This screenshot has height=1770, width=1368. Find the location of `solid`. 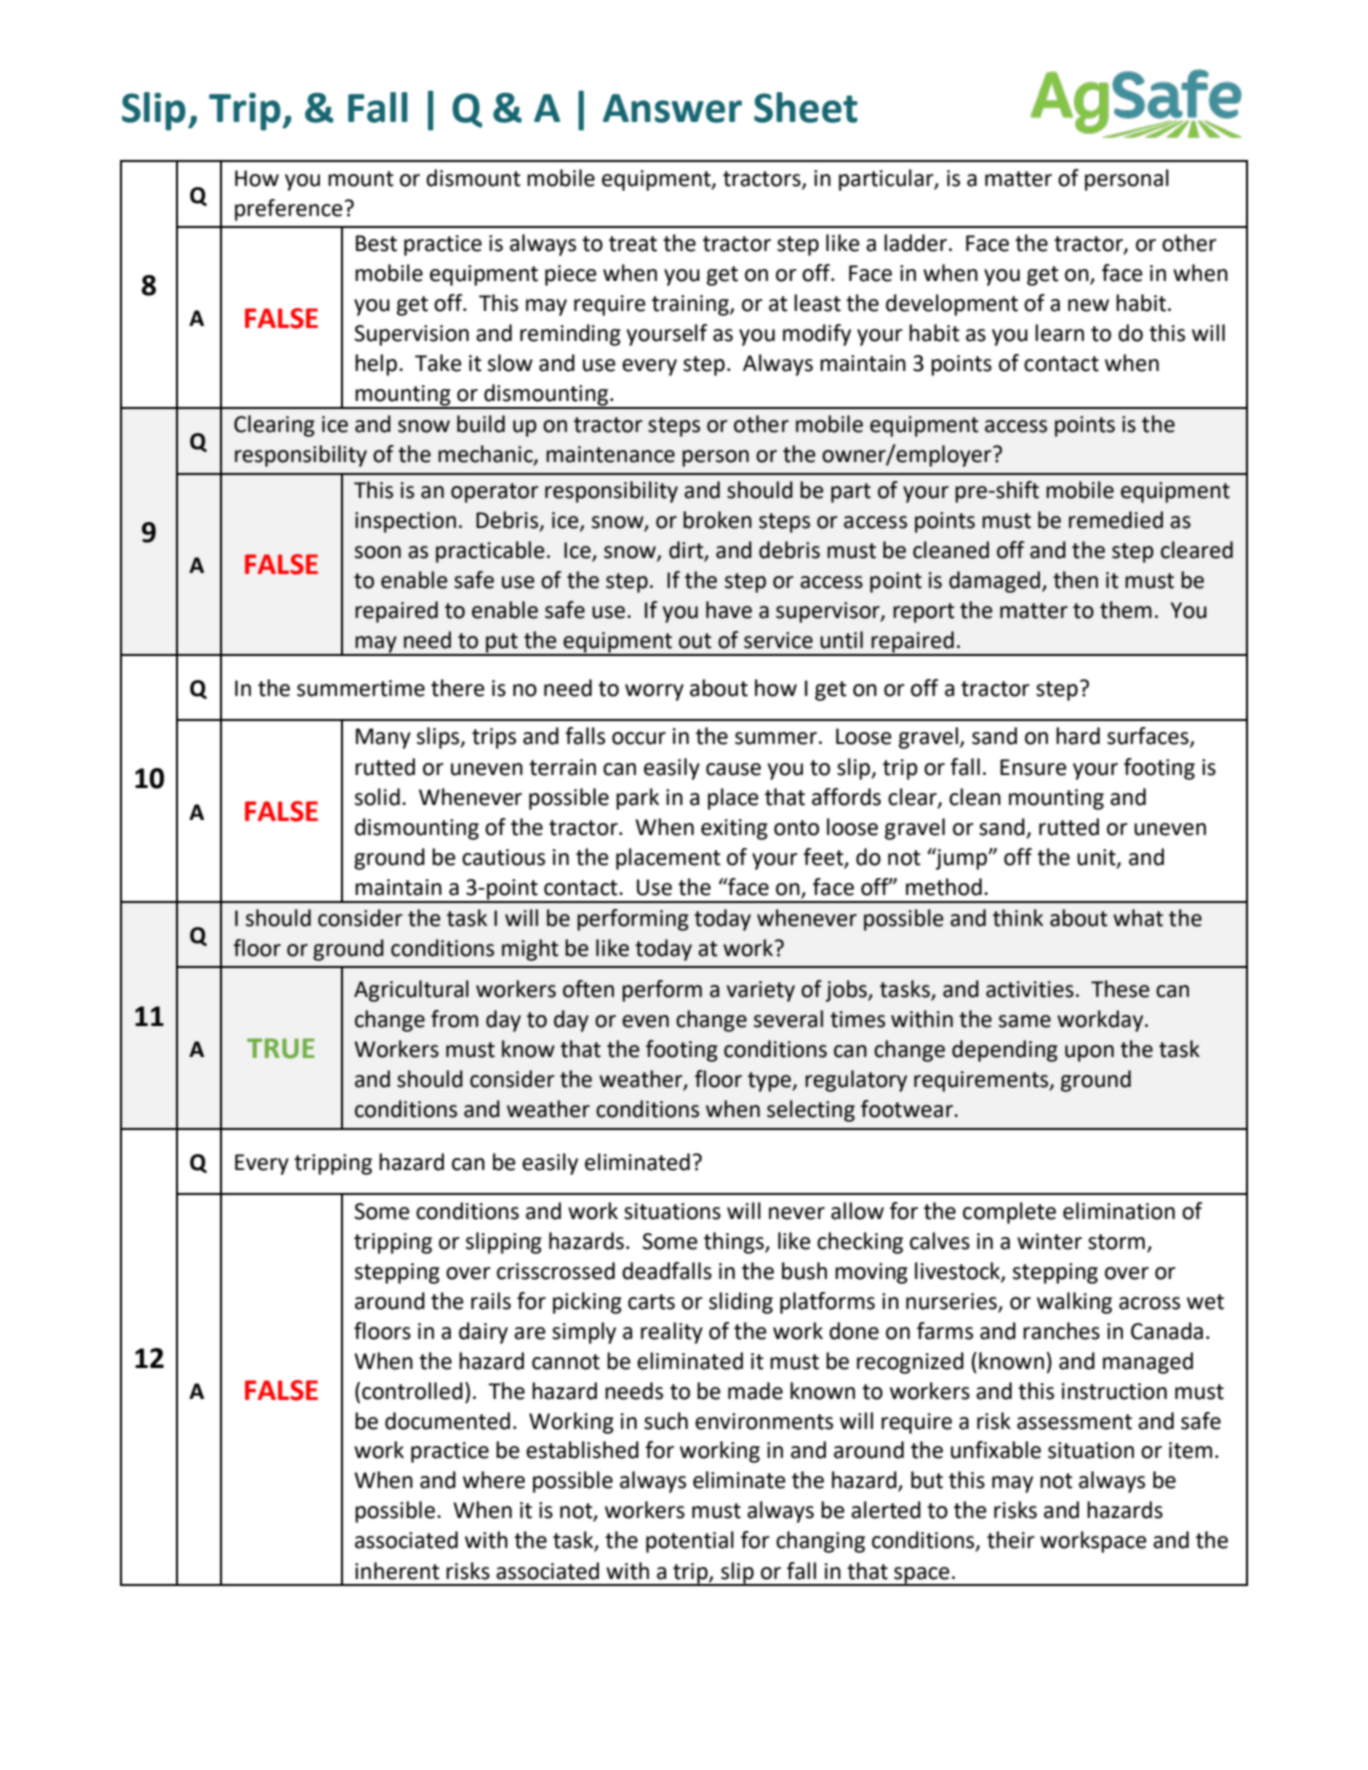

solid is located at coordinates (377, 797).
